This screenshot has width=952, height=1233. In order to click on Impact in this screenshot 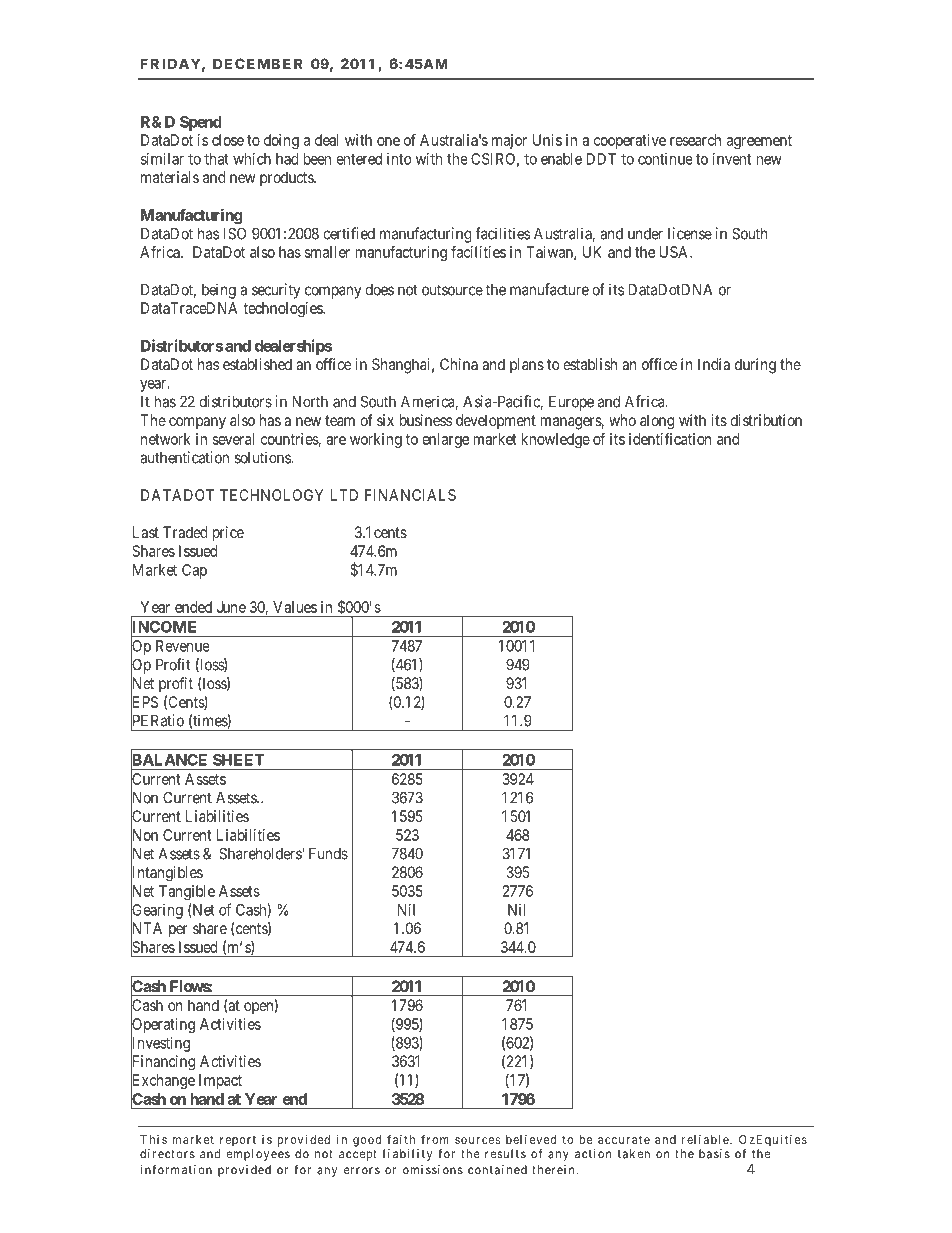, I will do `click(220, 1081)`.
